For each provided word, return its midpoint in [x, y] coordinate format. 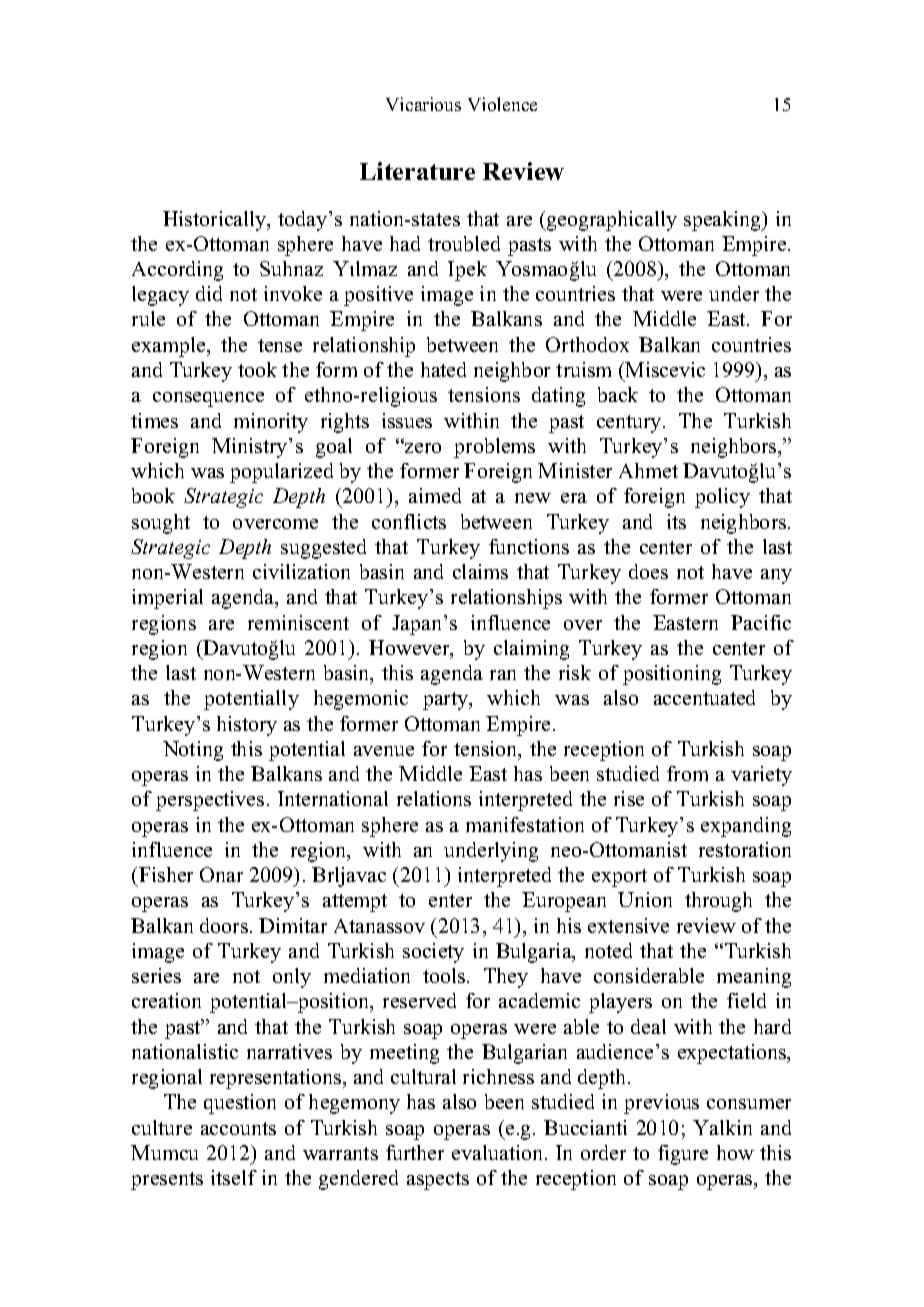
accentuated [704, 697]
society [433, 953]
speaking [724, 221]
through [718, 902]
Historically [216, 221]
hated [443, 369]
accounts [238, 1128]
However [410, 649]
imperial [167, 599]
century [630, 424]
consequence [208, 399]
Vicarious [423, 104]
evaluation [499, 1152]
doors [224, 925]
